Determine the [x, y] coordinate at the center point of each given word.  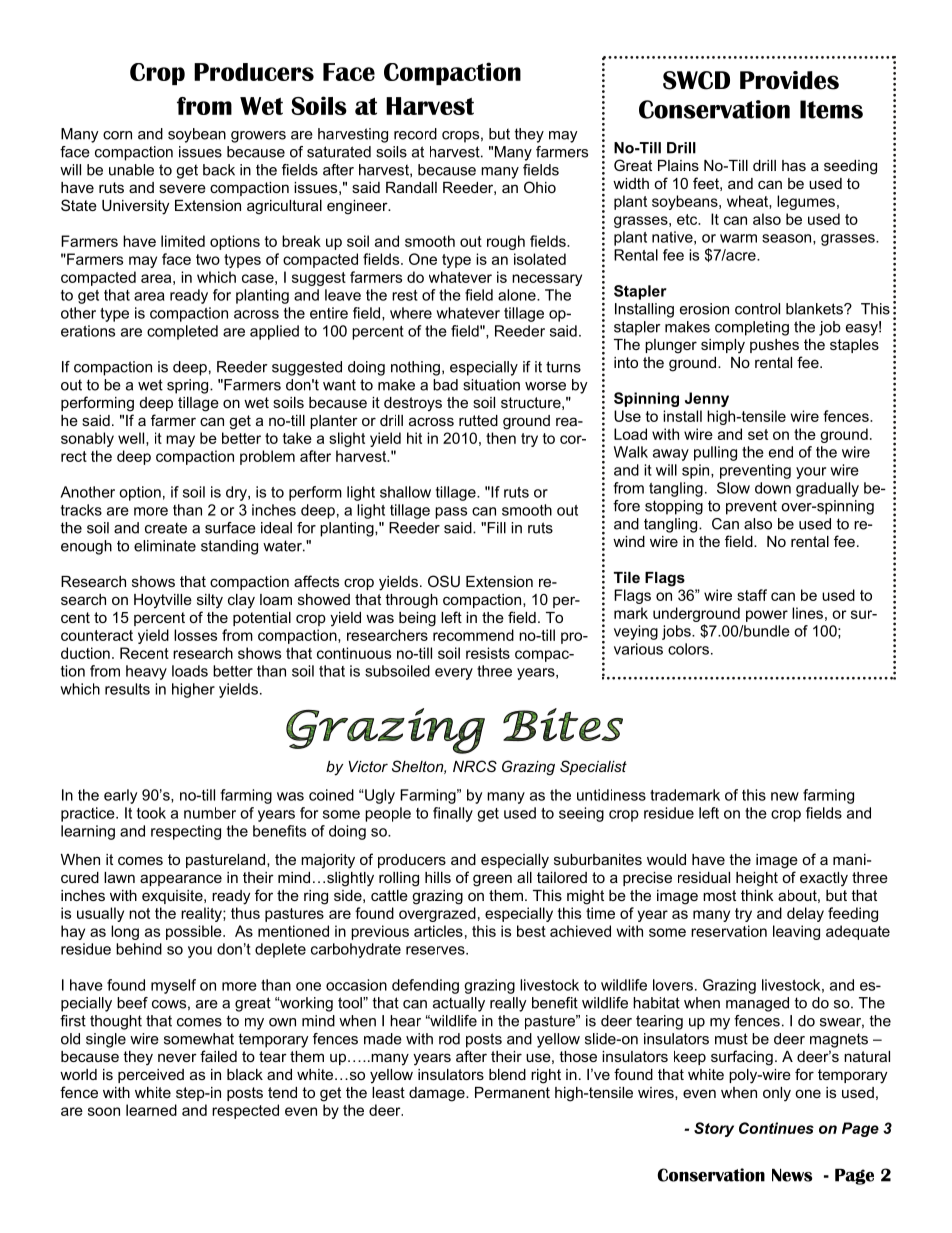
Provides [789, 80]
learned [151, 1110]
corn [117, 135]
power [767, 616]
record [415, 134]
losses [195, 635]
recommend [473, 635]
